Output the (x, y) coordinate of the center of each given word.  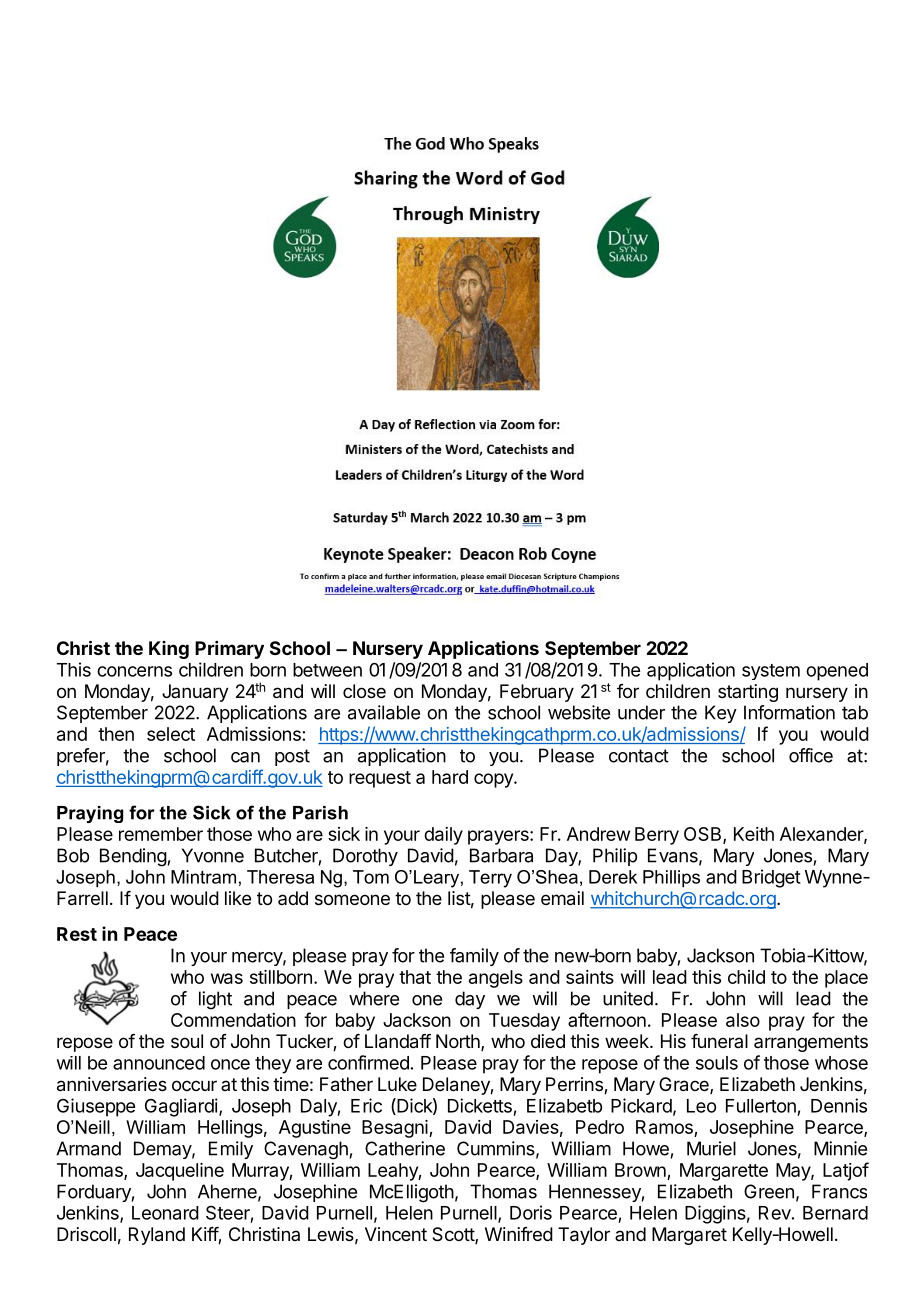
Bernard (835, 1213)
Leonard (165, 1213)
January (195, 693)
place (846, 979)
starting (748, 693)
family (474, 957)
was (227, 978)
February (537, 693)
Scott (454, 1235)
